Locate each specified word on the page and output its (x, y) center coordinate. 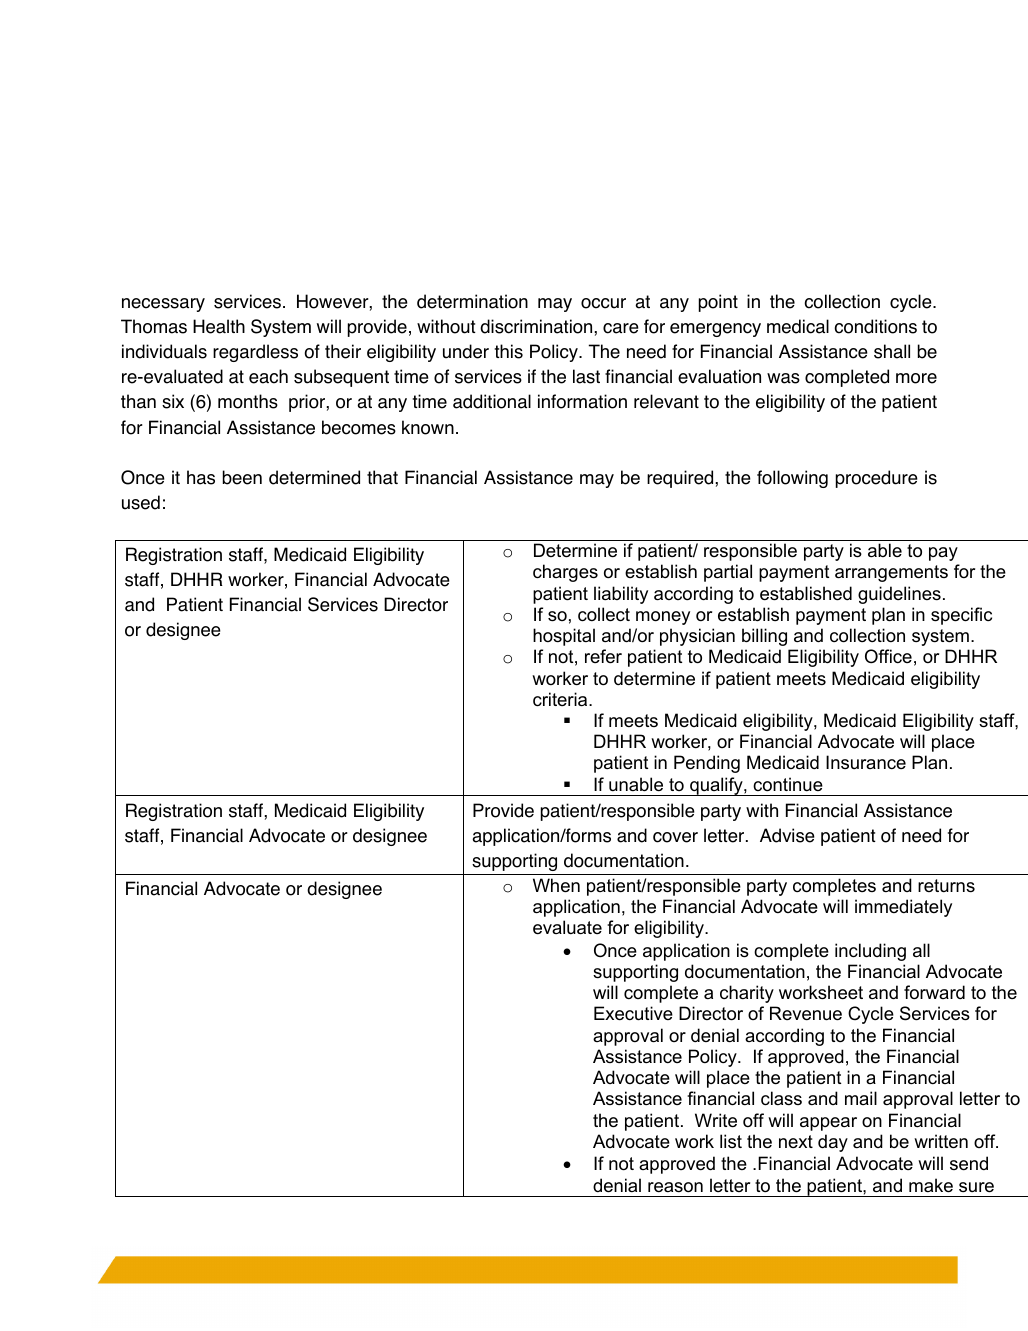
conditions (875, 326)
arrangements (891, 573)
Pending (707, 764)
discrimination (537, 326)
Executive (633, 1013)
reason (675, 1187)
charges (565, 573)
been (242, 477)
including (870, 952)
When (556, 885)
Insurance (866, 762)
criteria (561, 699)
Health (219, 326)
